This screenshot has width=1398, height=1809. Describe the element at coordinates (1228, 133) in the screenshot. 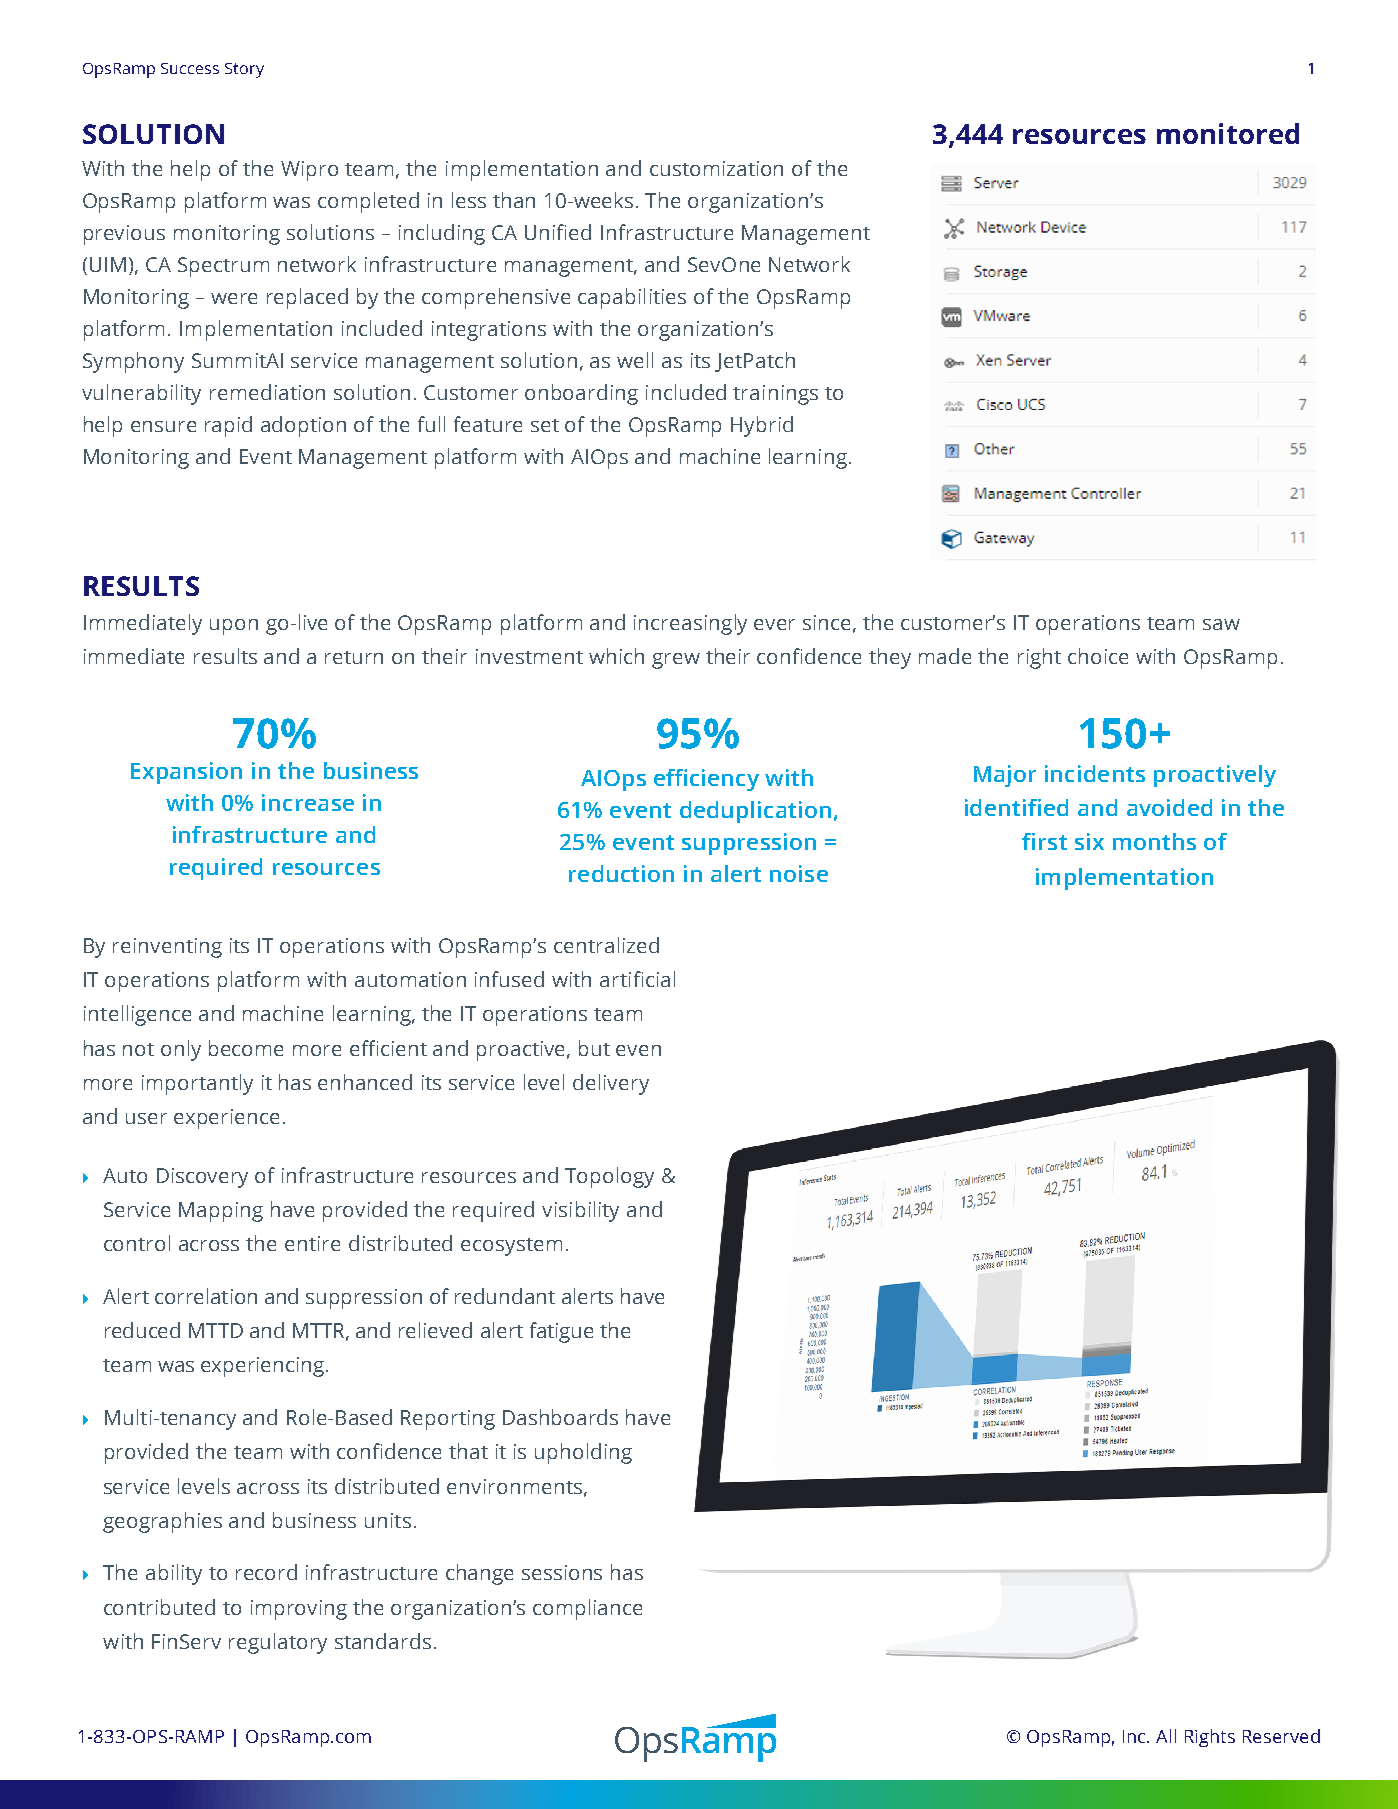

I see `monitored` at that location.
